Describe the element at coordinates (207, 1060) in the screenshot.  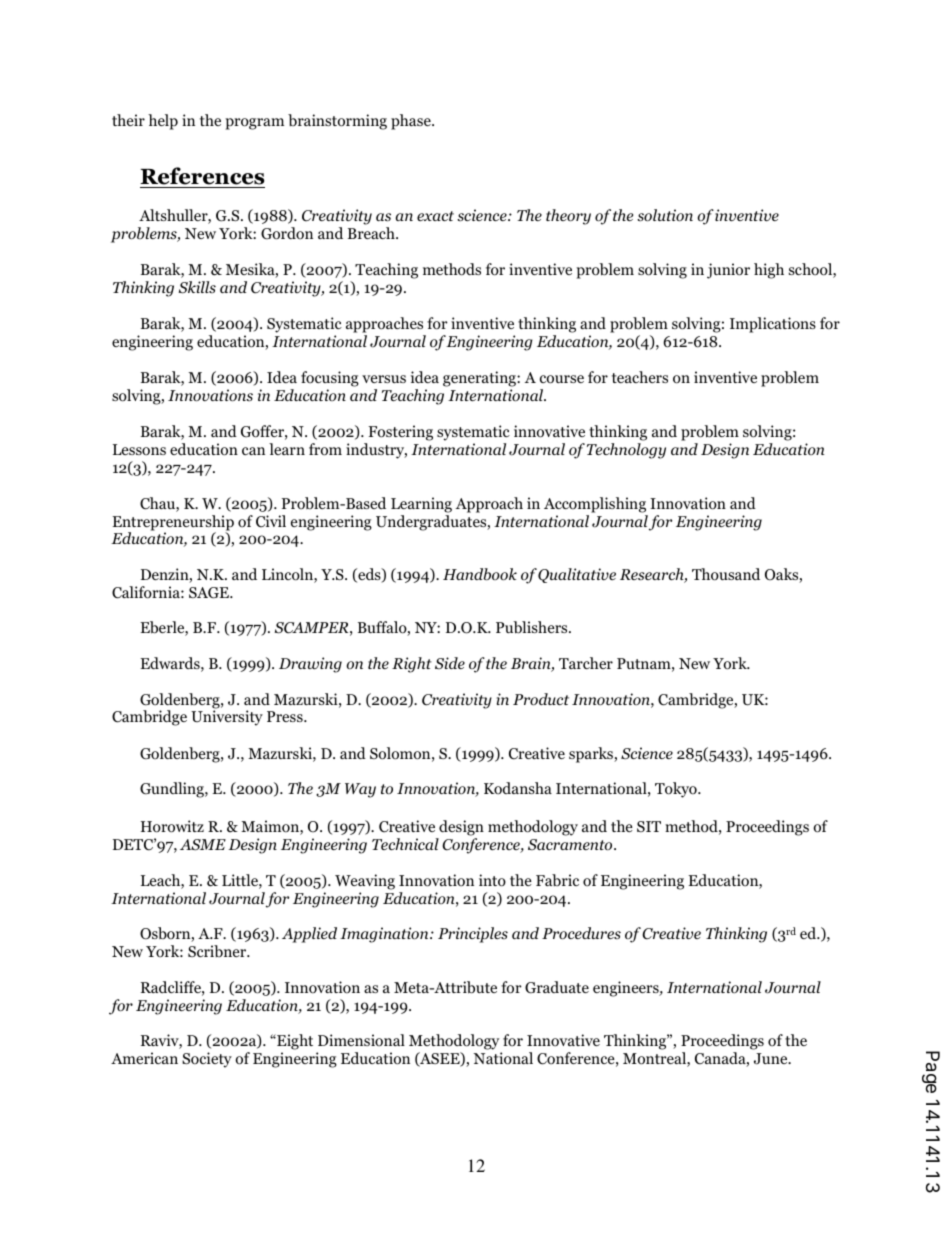
I see `Society` at that location.
